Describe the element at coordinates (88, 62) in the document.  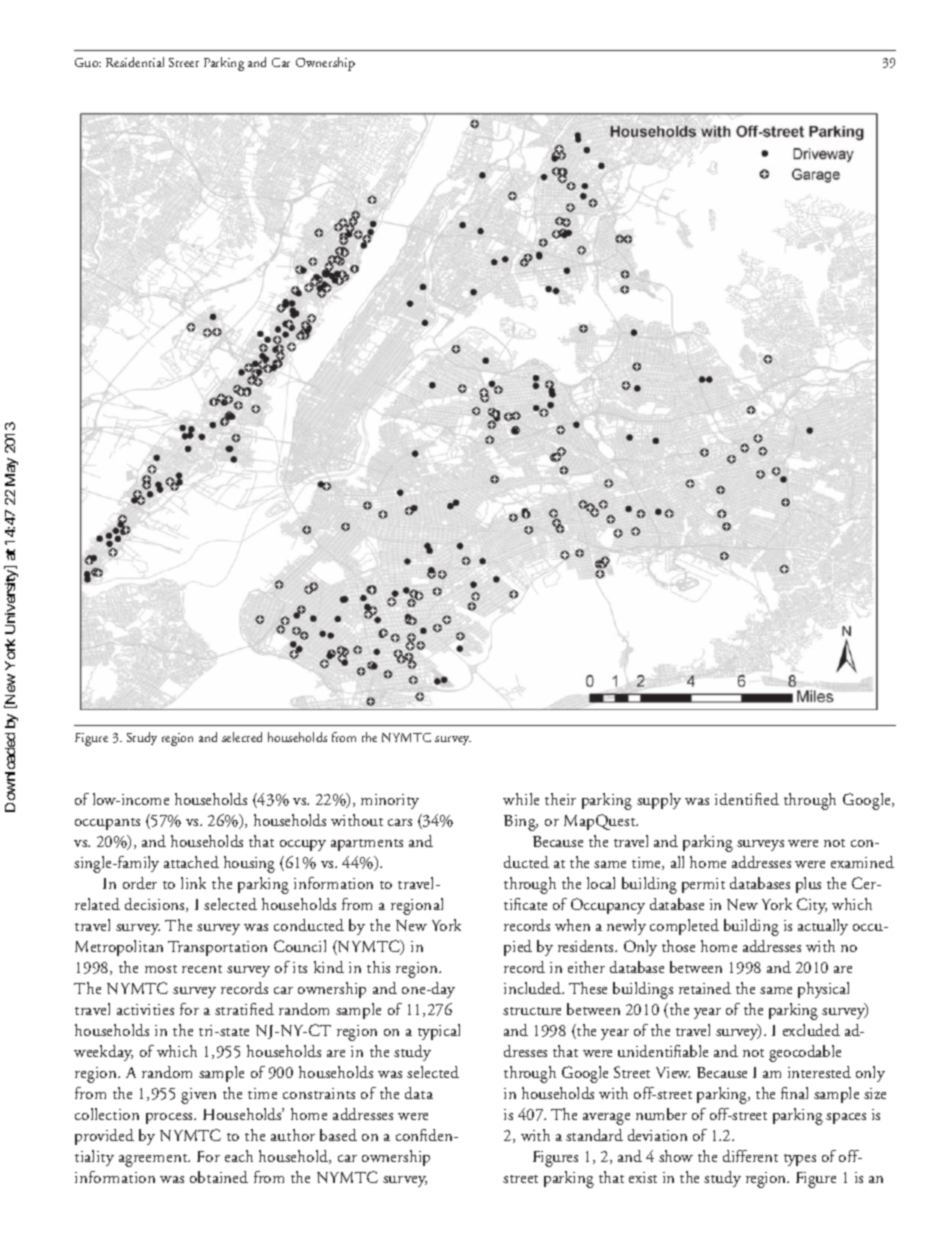
I see `Guo` at that location.
